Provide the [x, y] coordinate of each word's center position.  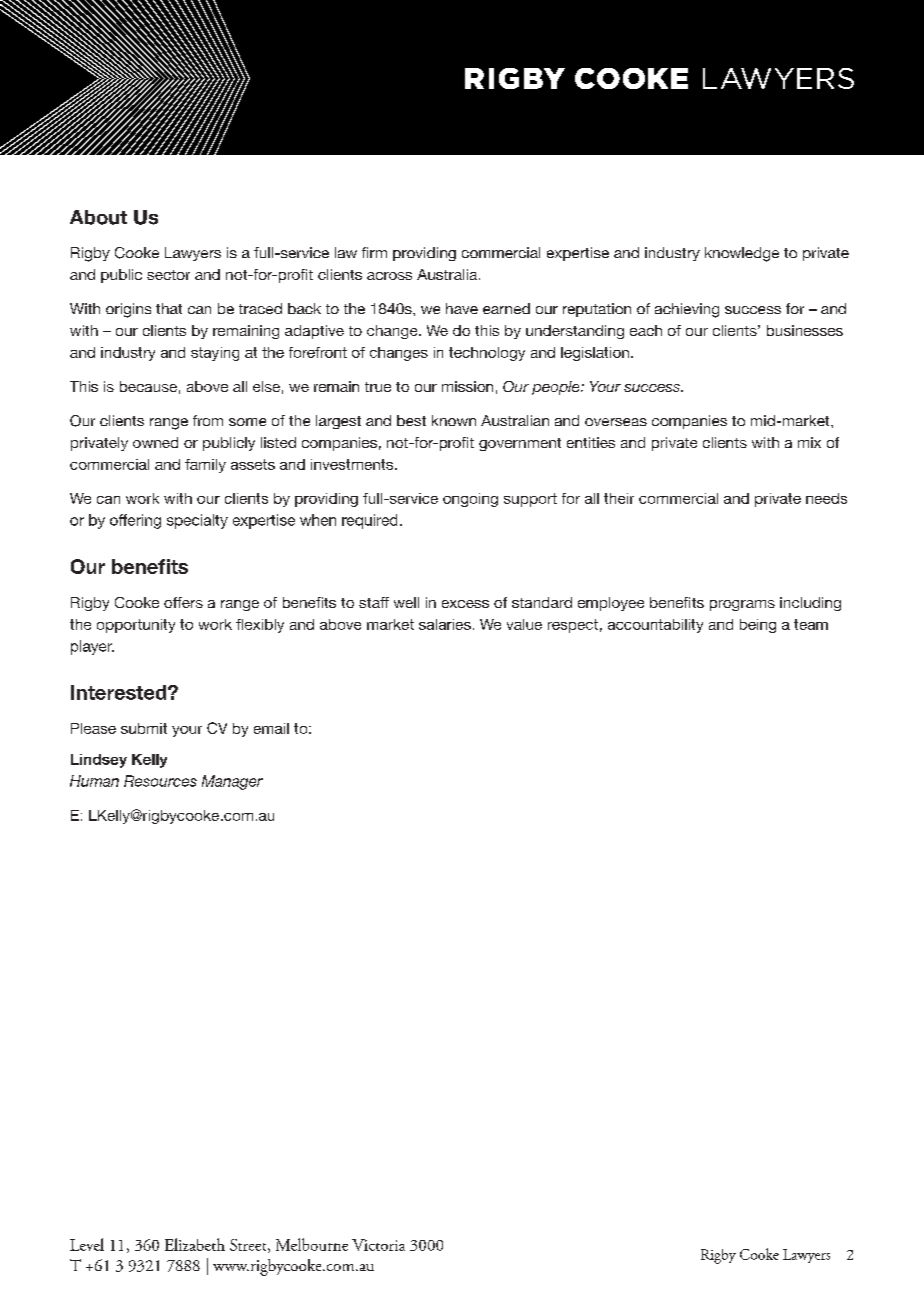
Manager [232, 782]
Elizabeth [195, 1244]
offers [183, 602]
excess [465, 604]
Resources [160, 781]
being [758, 626]
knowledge [742, 254]
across [389, 276]
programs [742, 605]
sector [168, 275]
